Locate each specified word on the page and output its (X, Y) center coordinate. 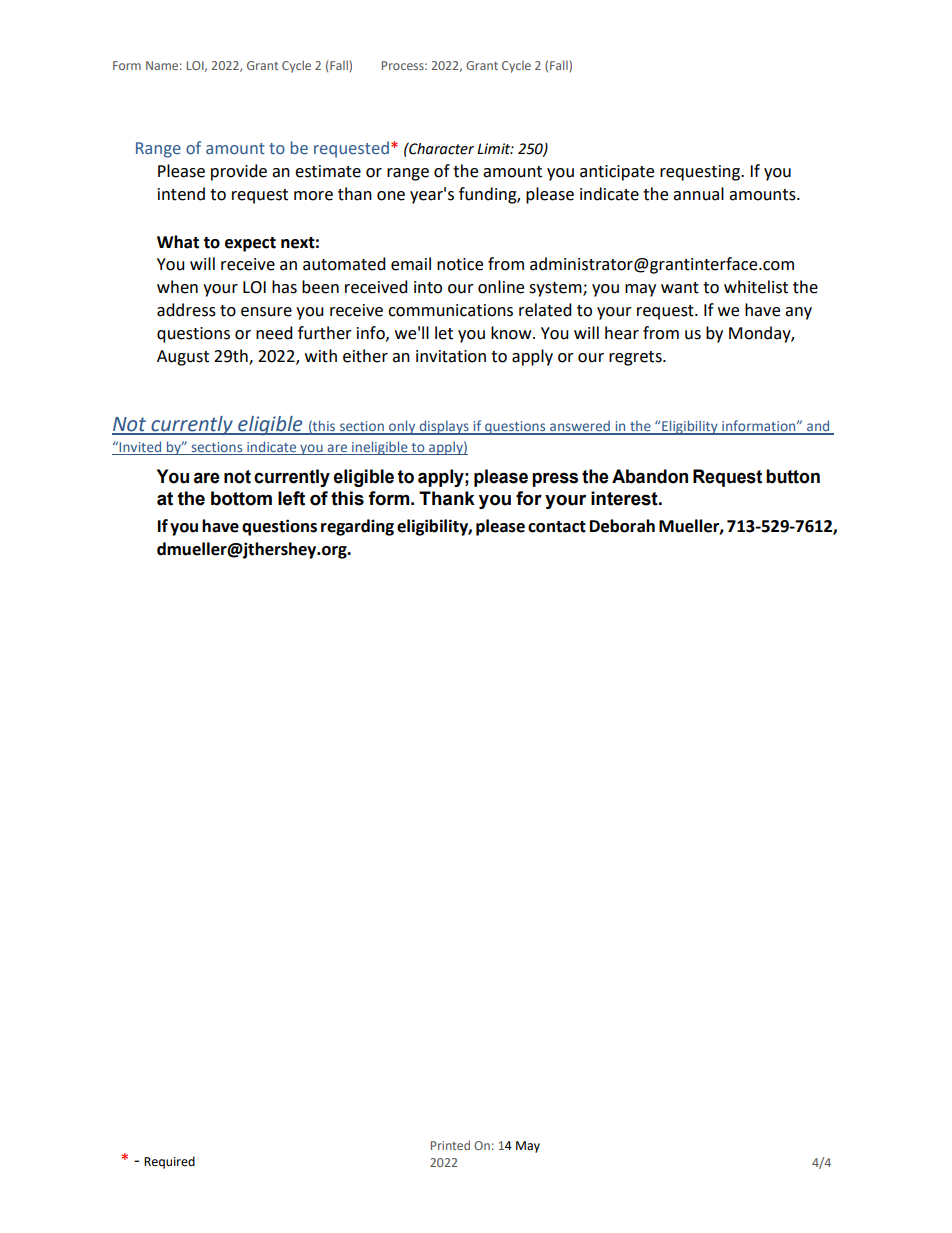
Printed (450, 1145)
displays (444, 427)
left (291, 498)
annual (698, 194)
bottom (241, 498)
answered (580, 427)
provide (239, 172)
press (555, 479)
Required (169, 1162)
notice (460, 264)
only (402, 427)
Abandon (650, 476)
